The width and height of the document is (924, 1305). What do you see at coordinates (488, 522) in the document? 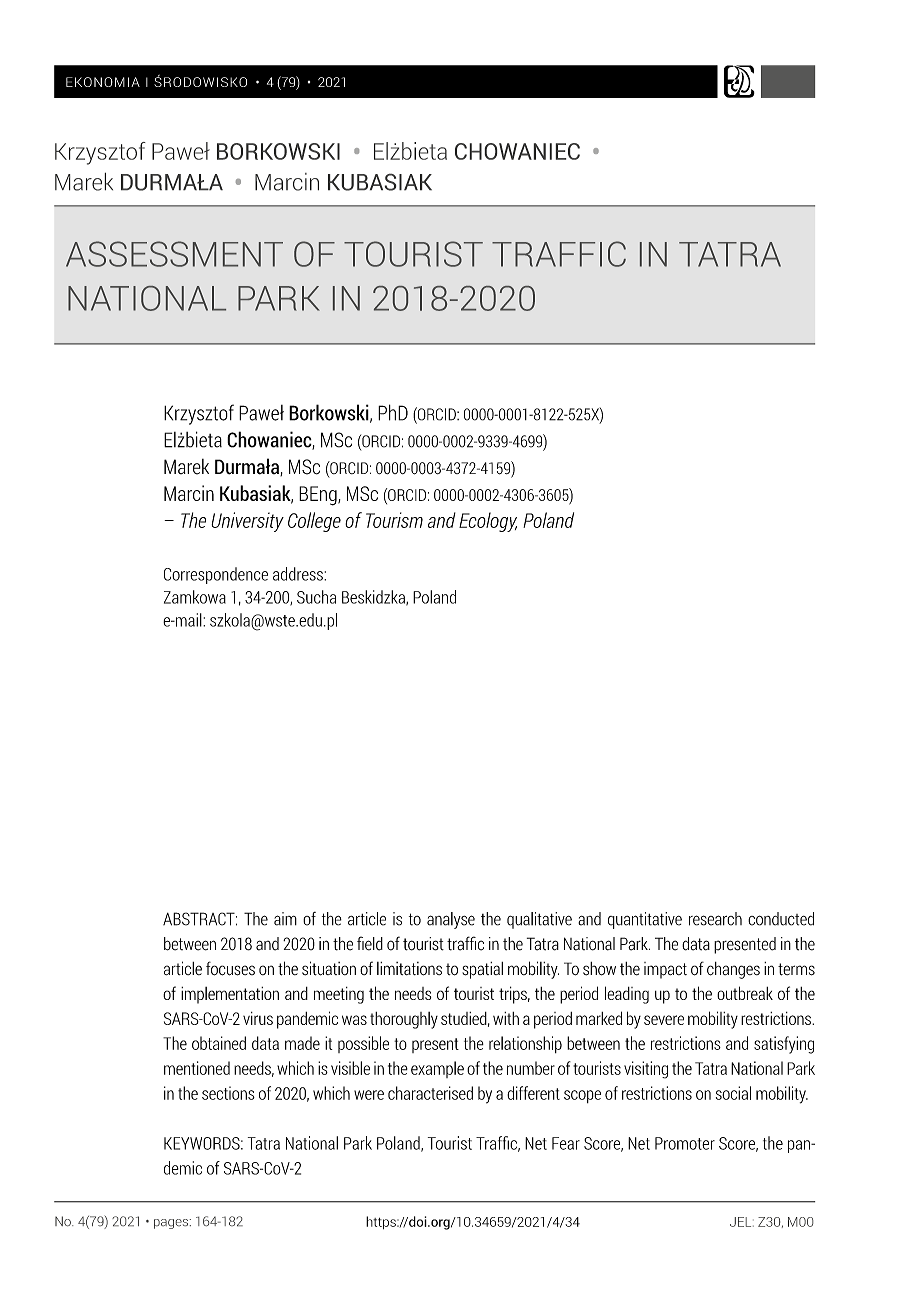
I see `Ecology` at bounding box center [488, 522].
